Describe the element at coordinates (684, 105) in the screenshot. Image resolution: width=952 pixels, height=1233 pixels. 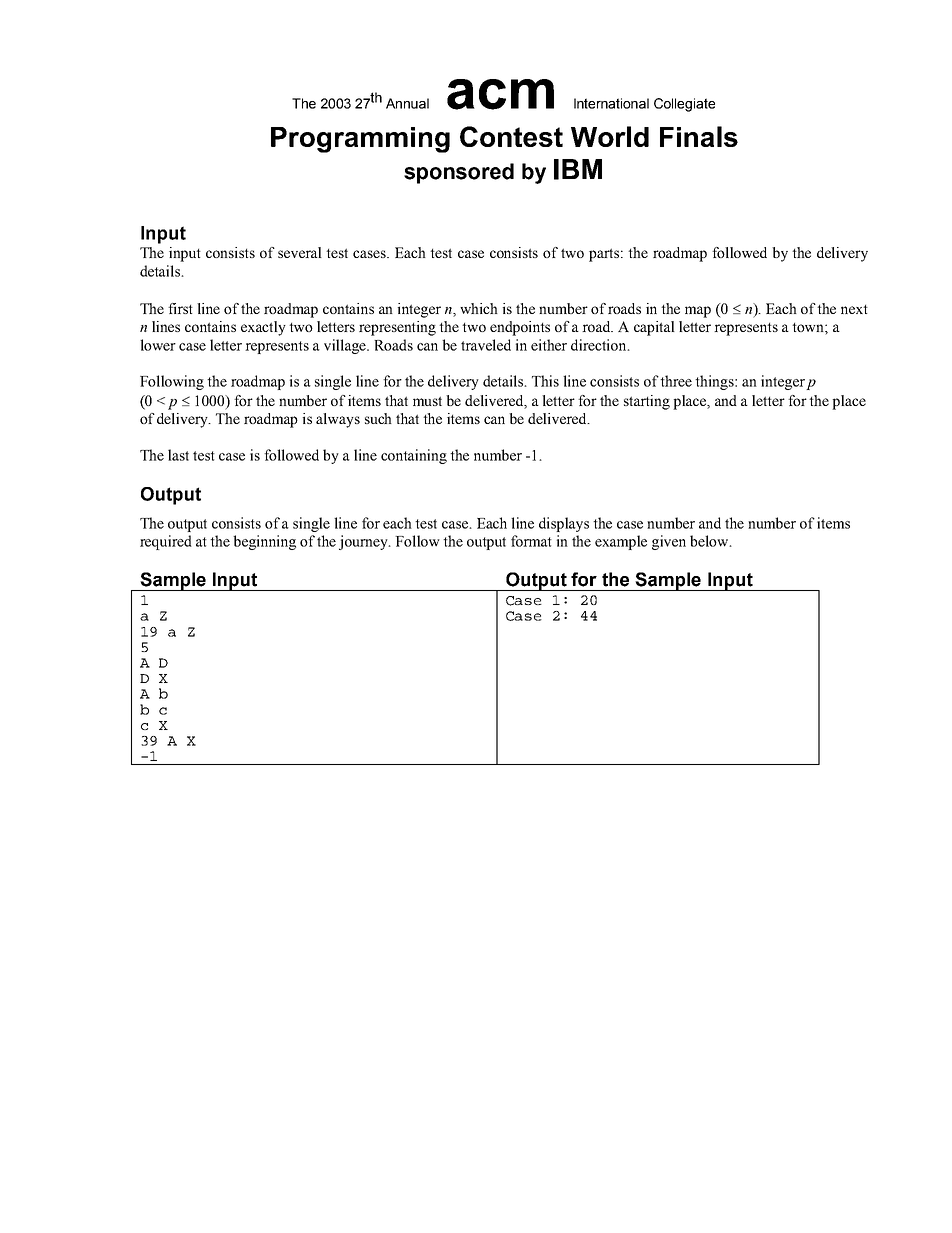
I see `Collegiate` at that location.
